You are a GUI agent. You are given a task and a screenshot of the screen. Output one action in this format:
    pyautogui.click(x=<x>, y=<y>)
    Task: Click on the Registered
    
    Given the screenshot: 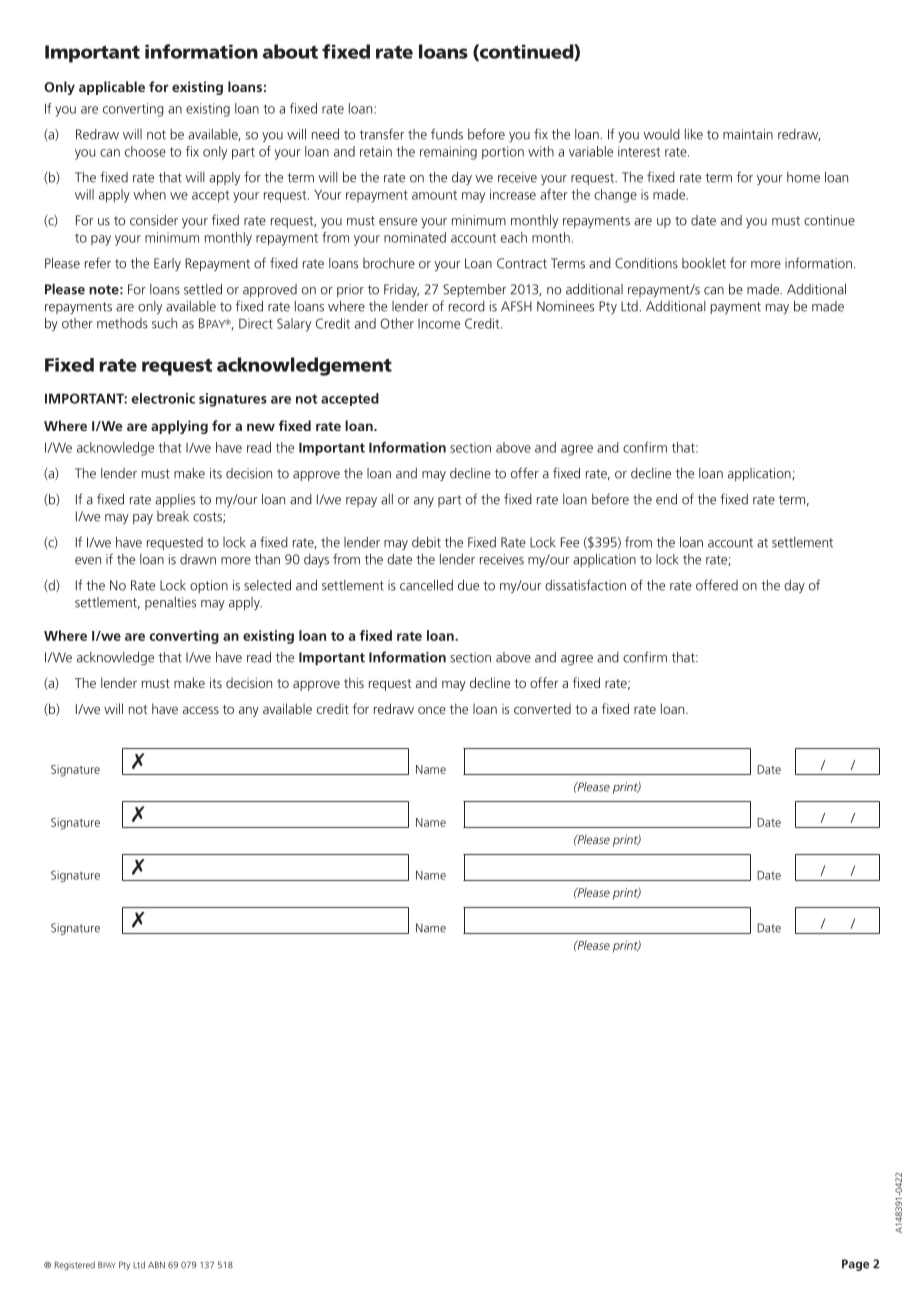 What is the action you would take?
    pyautogui.click(x=75, y=1265)
